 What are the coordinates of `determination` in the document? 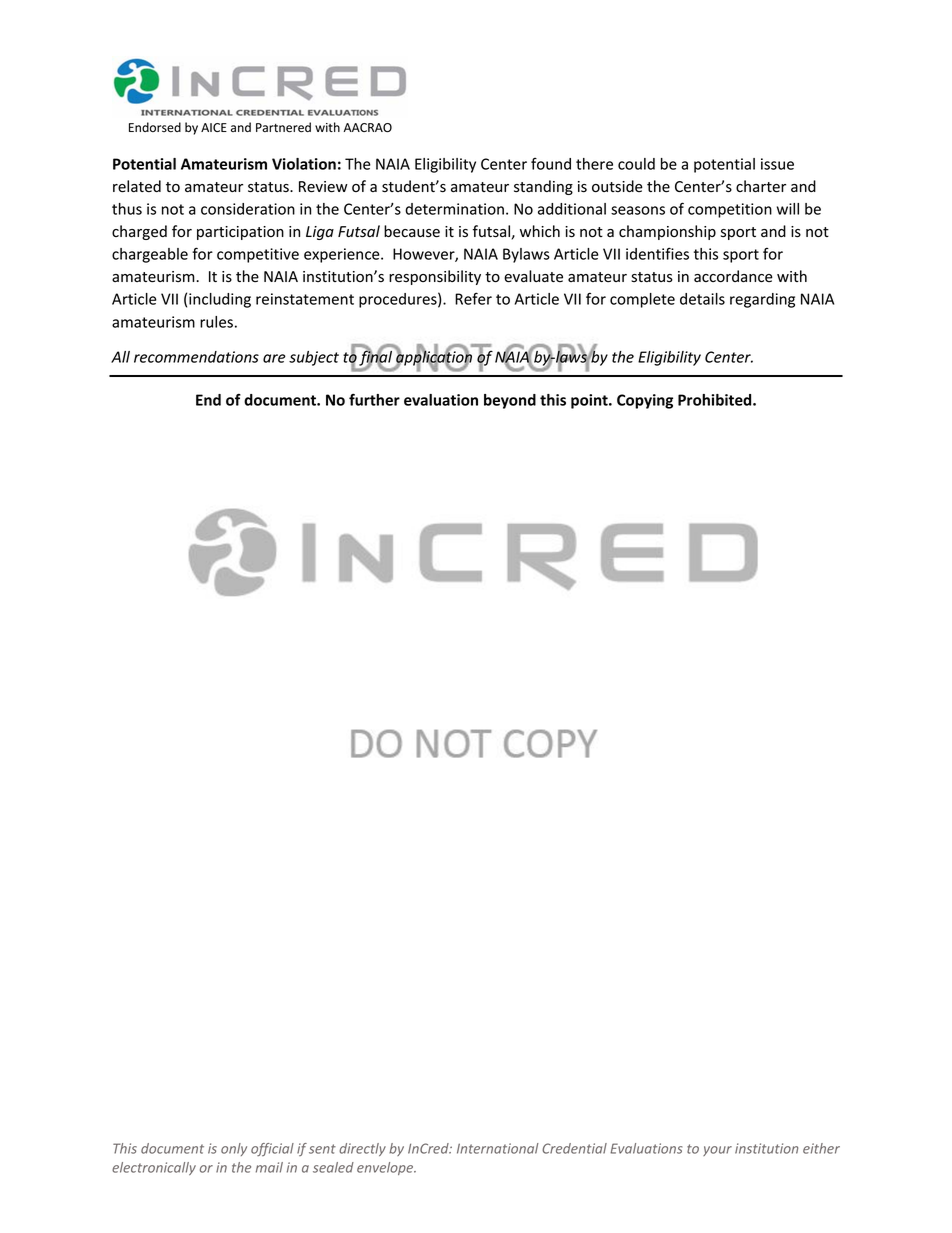 It's located at (454, 209).
